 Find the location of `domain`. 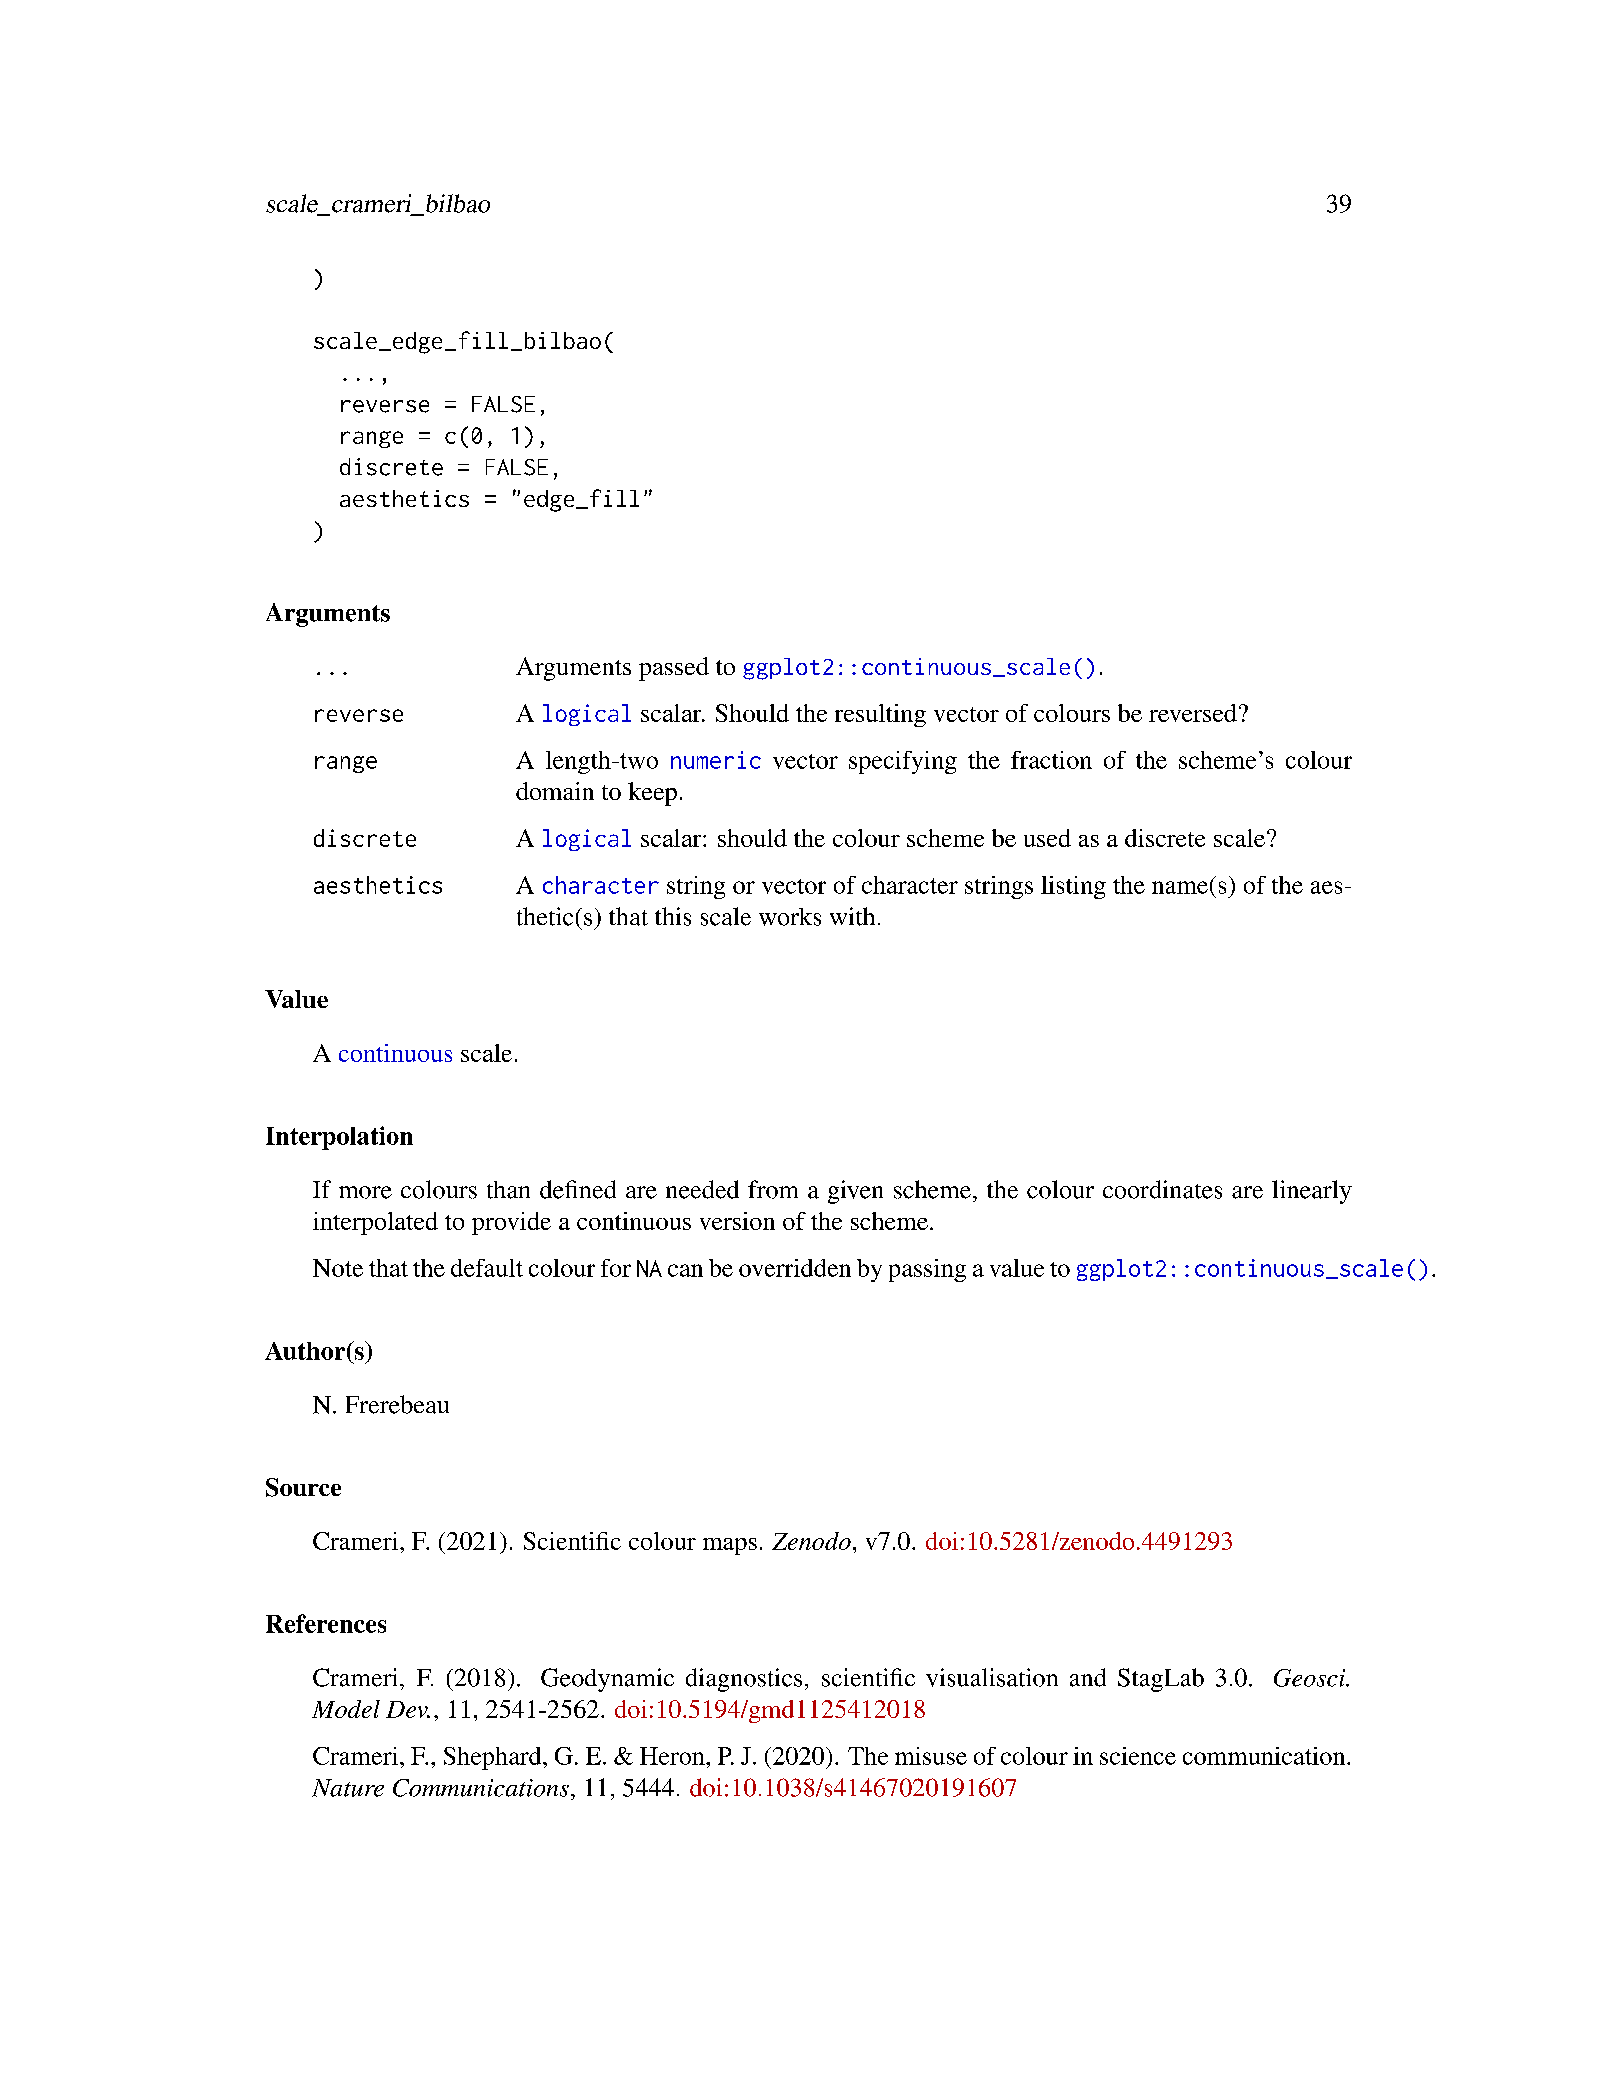

domain is located at coordinates (555, 791).
